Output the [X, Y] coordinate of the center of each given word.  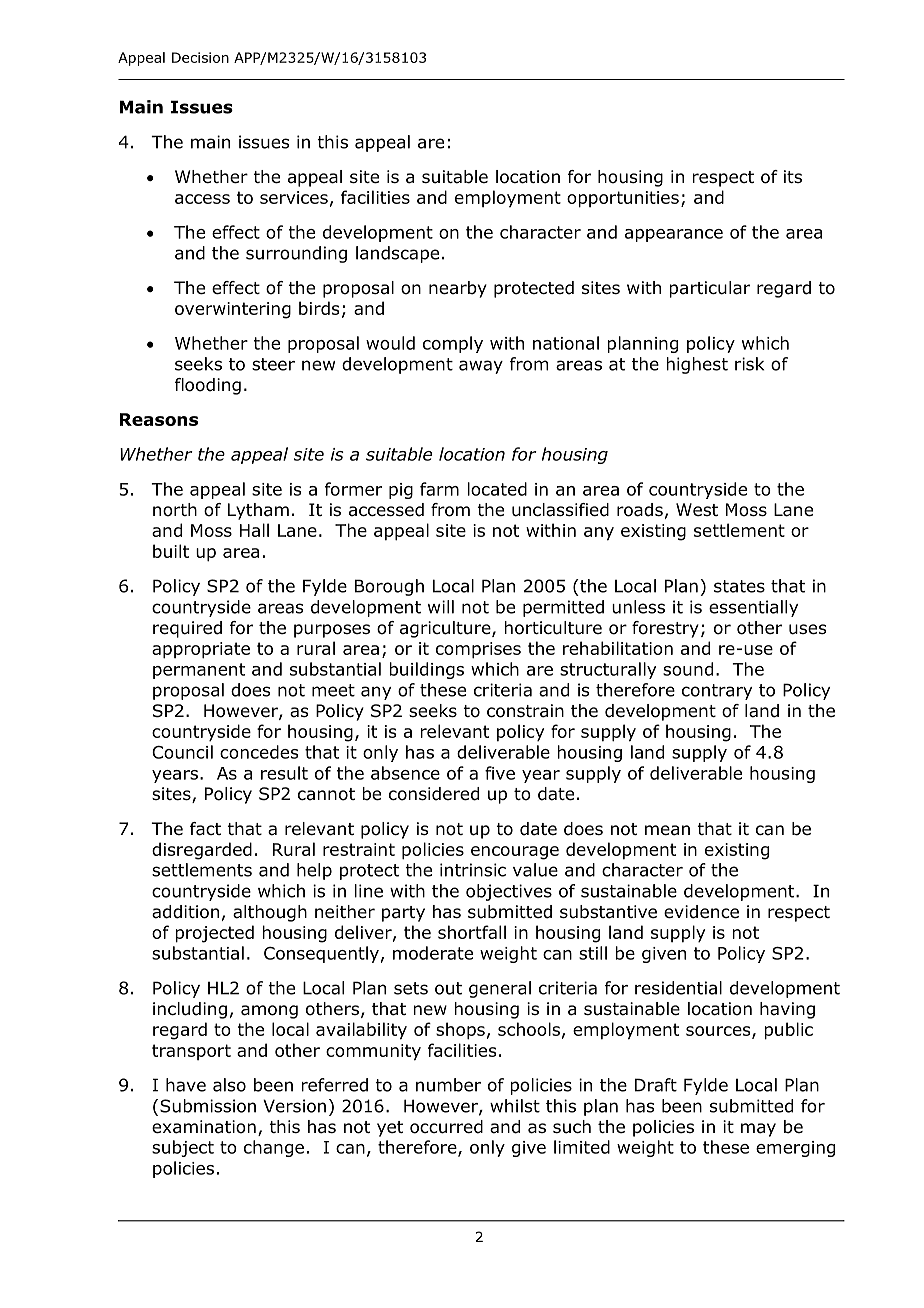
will [441, 607]
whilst [515, 1106]
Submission [208, 1106]
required [187, 629]
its [793, 176]
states [739, 586]
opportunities [623, 199]
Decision [200, 57]
